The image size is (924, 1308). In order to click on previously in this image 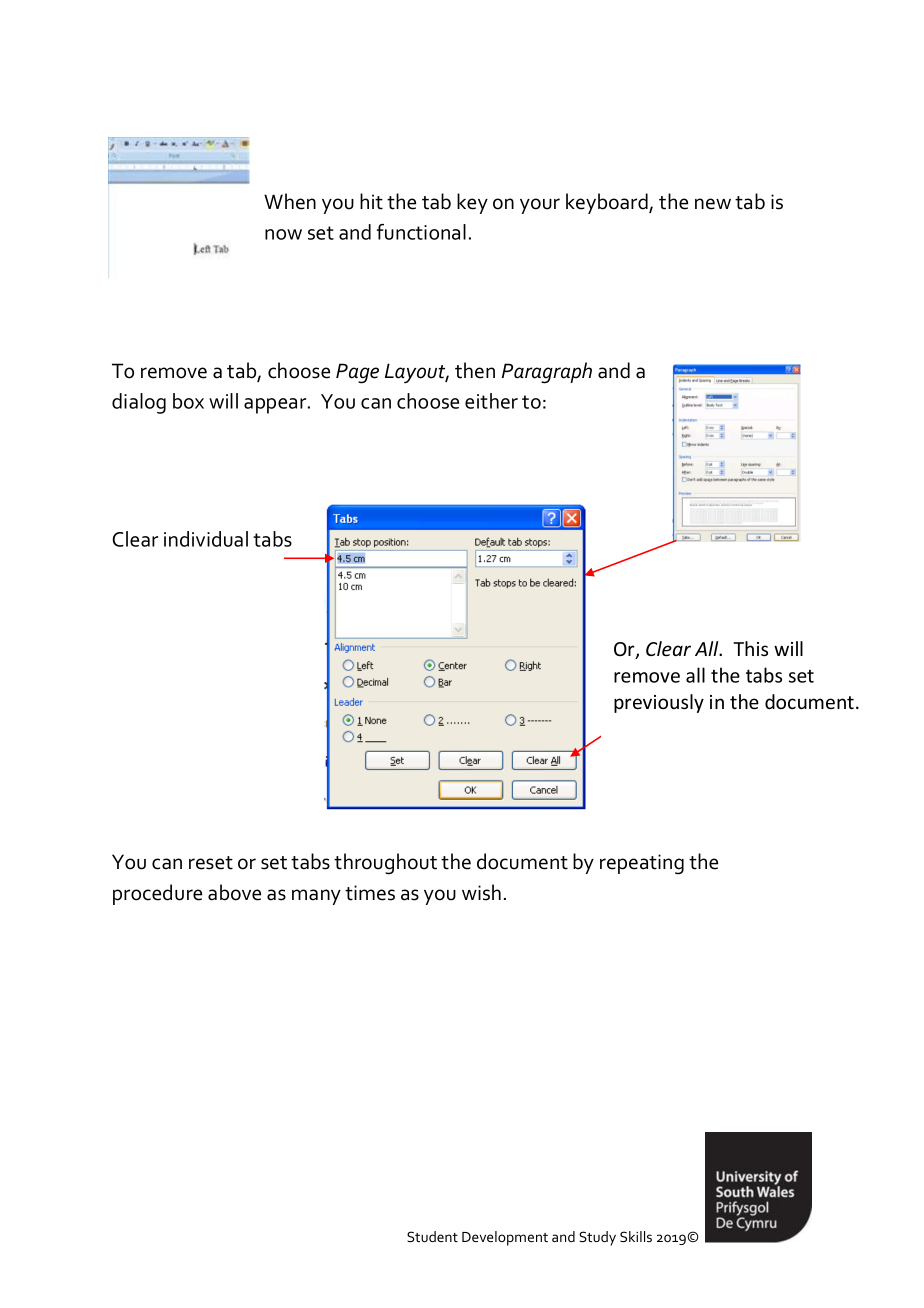, I will do `click(659, 703)`.
